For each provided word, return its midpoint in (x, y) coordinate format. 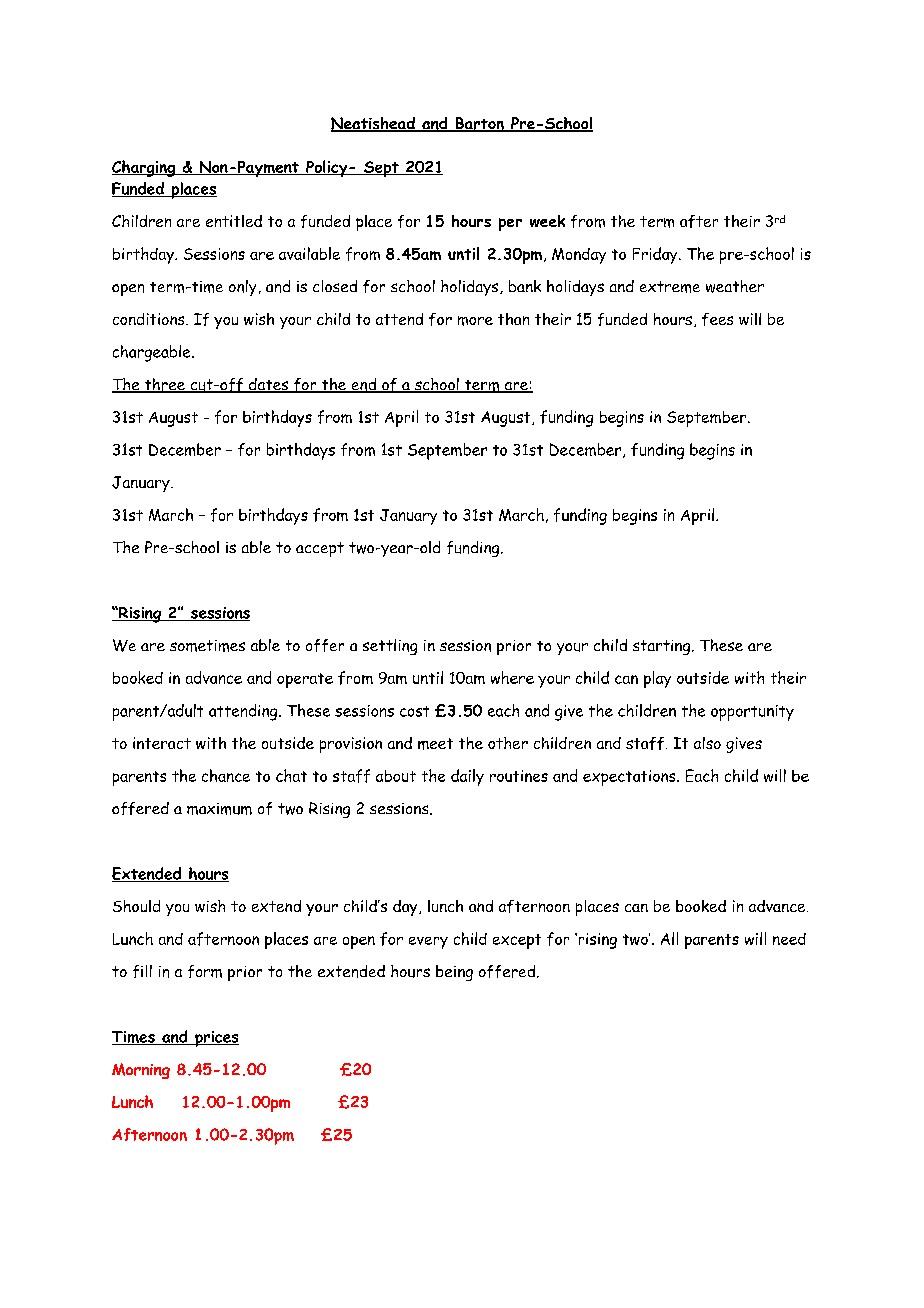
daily (467, 777)
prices (216, 1039)
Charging (145, 168)
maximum (219, 809)
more (475, 321)
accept (320, 549)
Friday (656, 255)
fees (717, 319)
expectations (630, 778)
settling (390, 647)
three (165, 385)
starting (663, 647)
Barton (479, 124)
